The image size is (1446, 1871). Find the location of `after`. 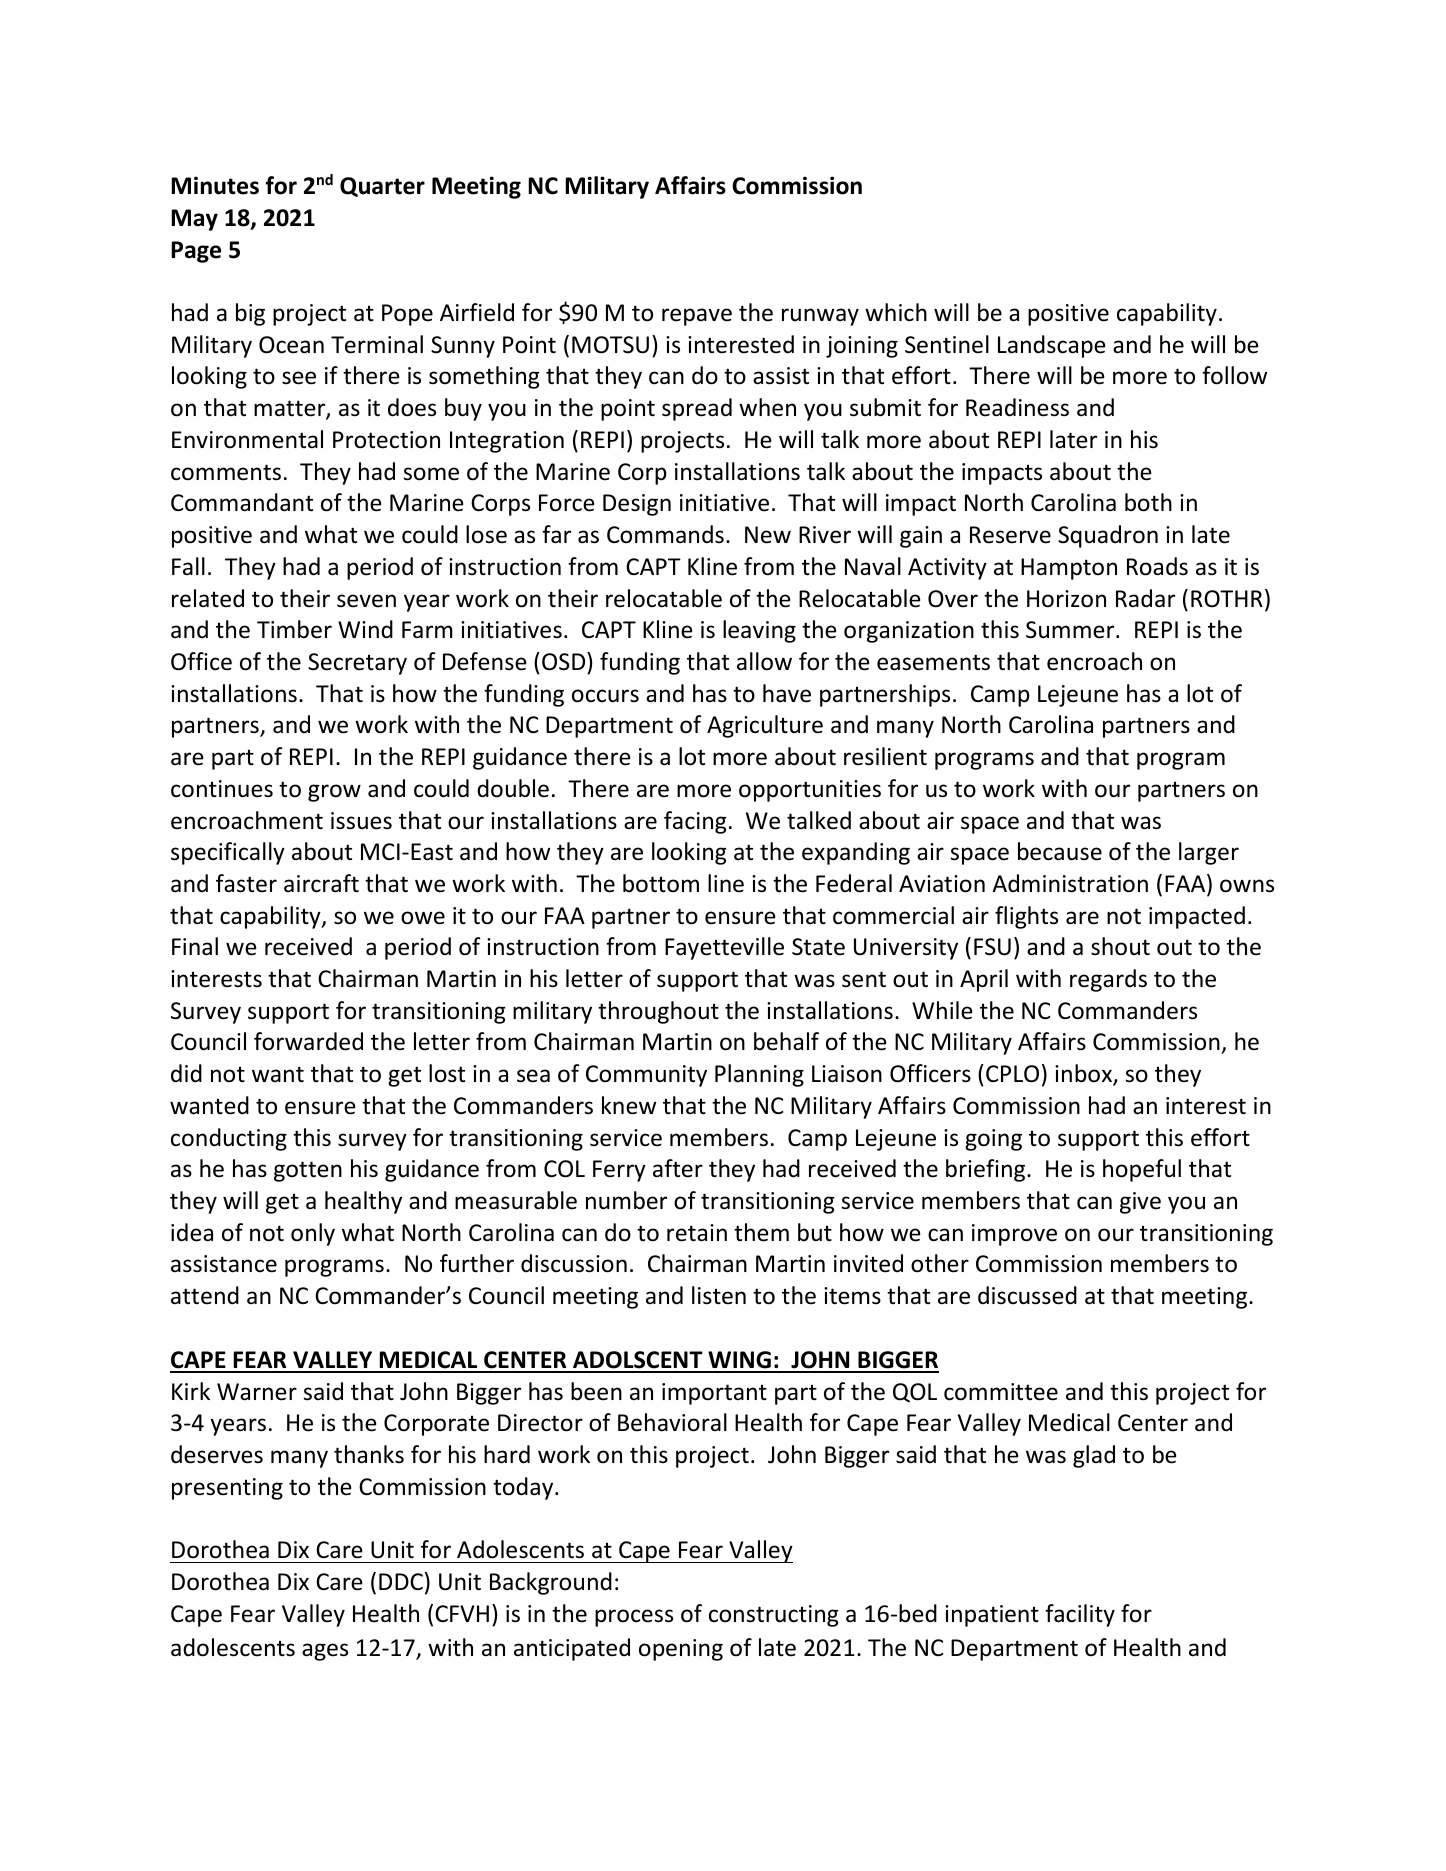

after is located at coordinates (678, 1168).
